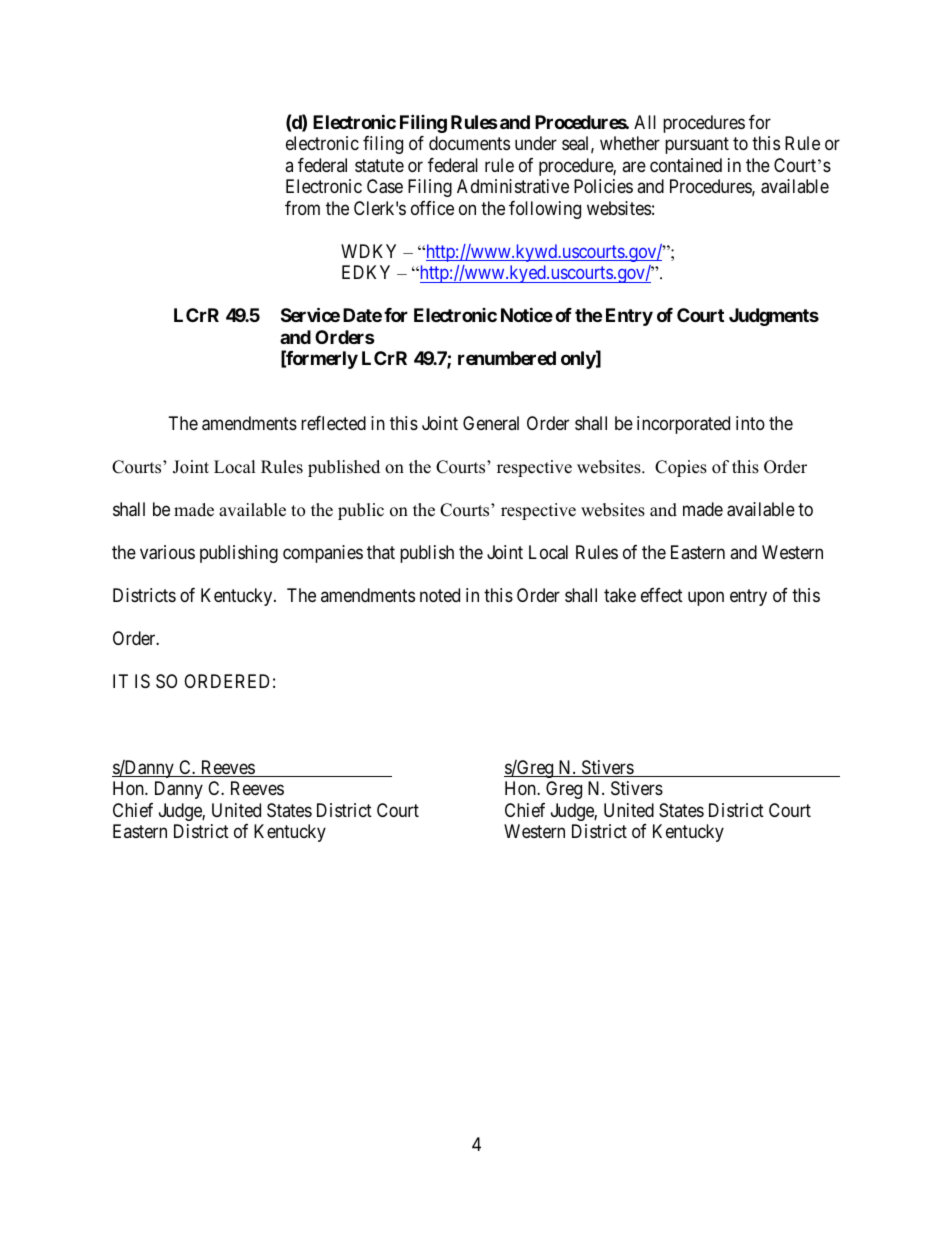  What do you see at coordinates (440, 595) in the screenshot?
I see `noted` at bounding box center [440, 595].
